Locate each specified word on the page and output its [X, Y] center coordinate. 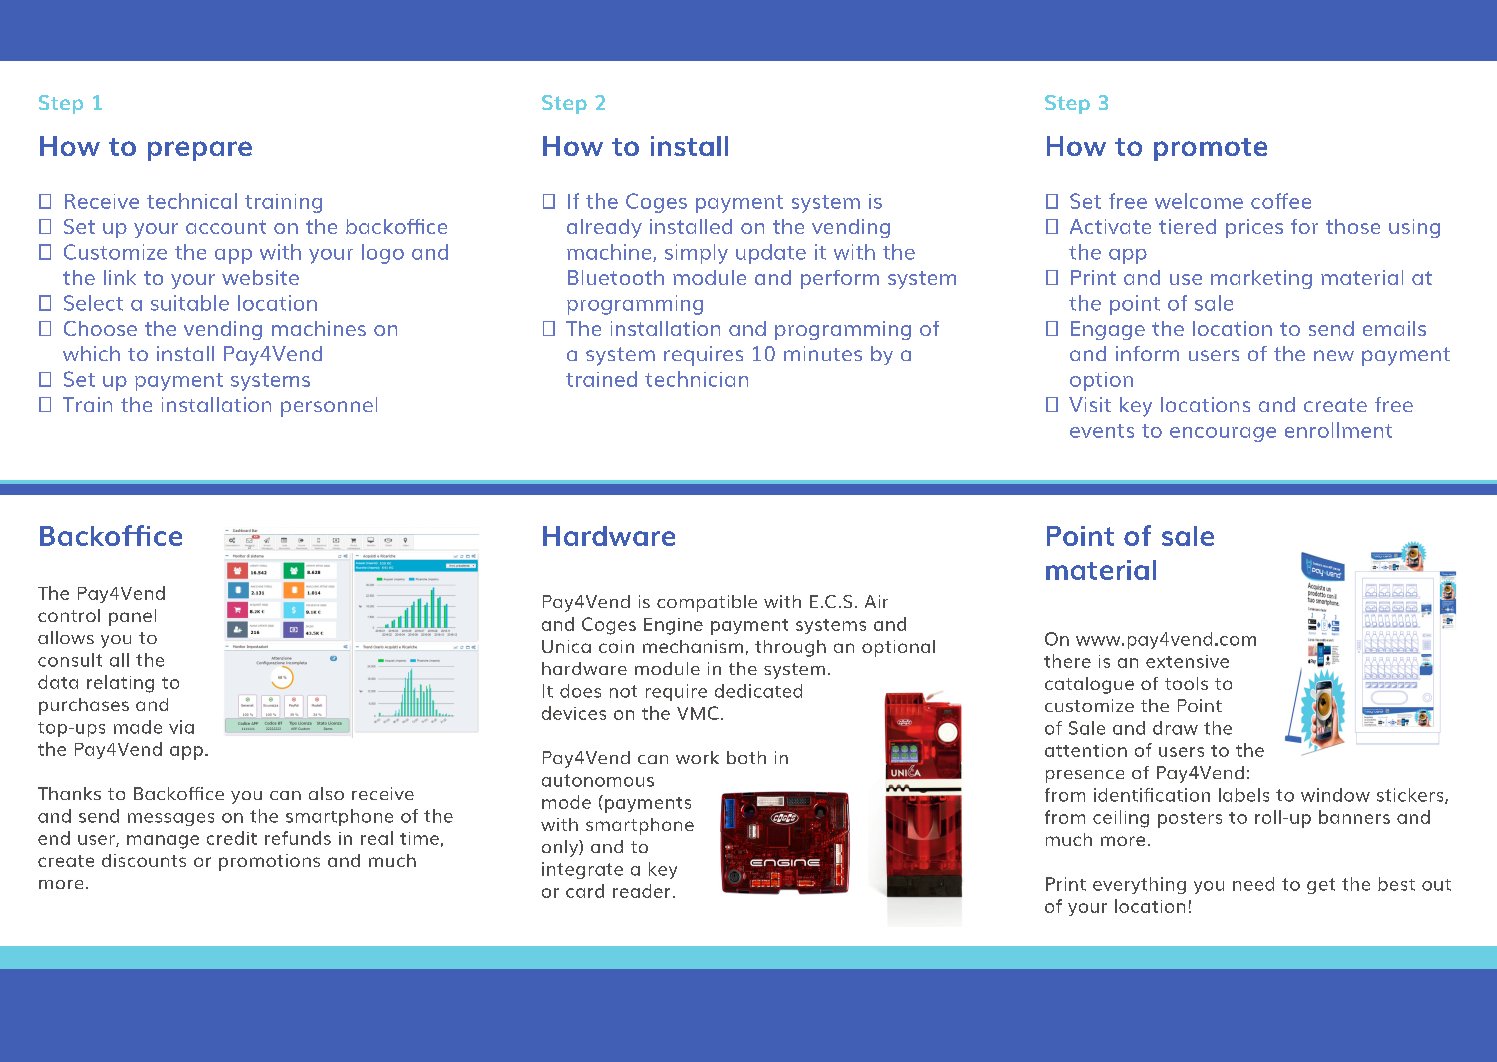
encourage [1223, 434]
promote [1210, 149]
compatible [707, 603]
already [604, 228]
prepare [200, 151]
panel [132, 617]
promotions [269, 862]
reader [641, 891]
